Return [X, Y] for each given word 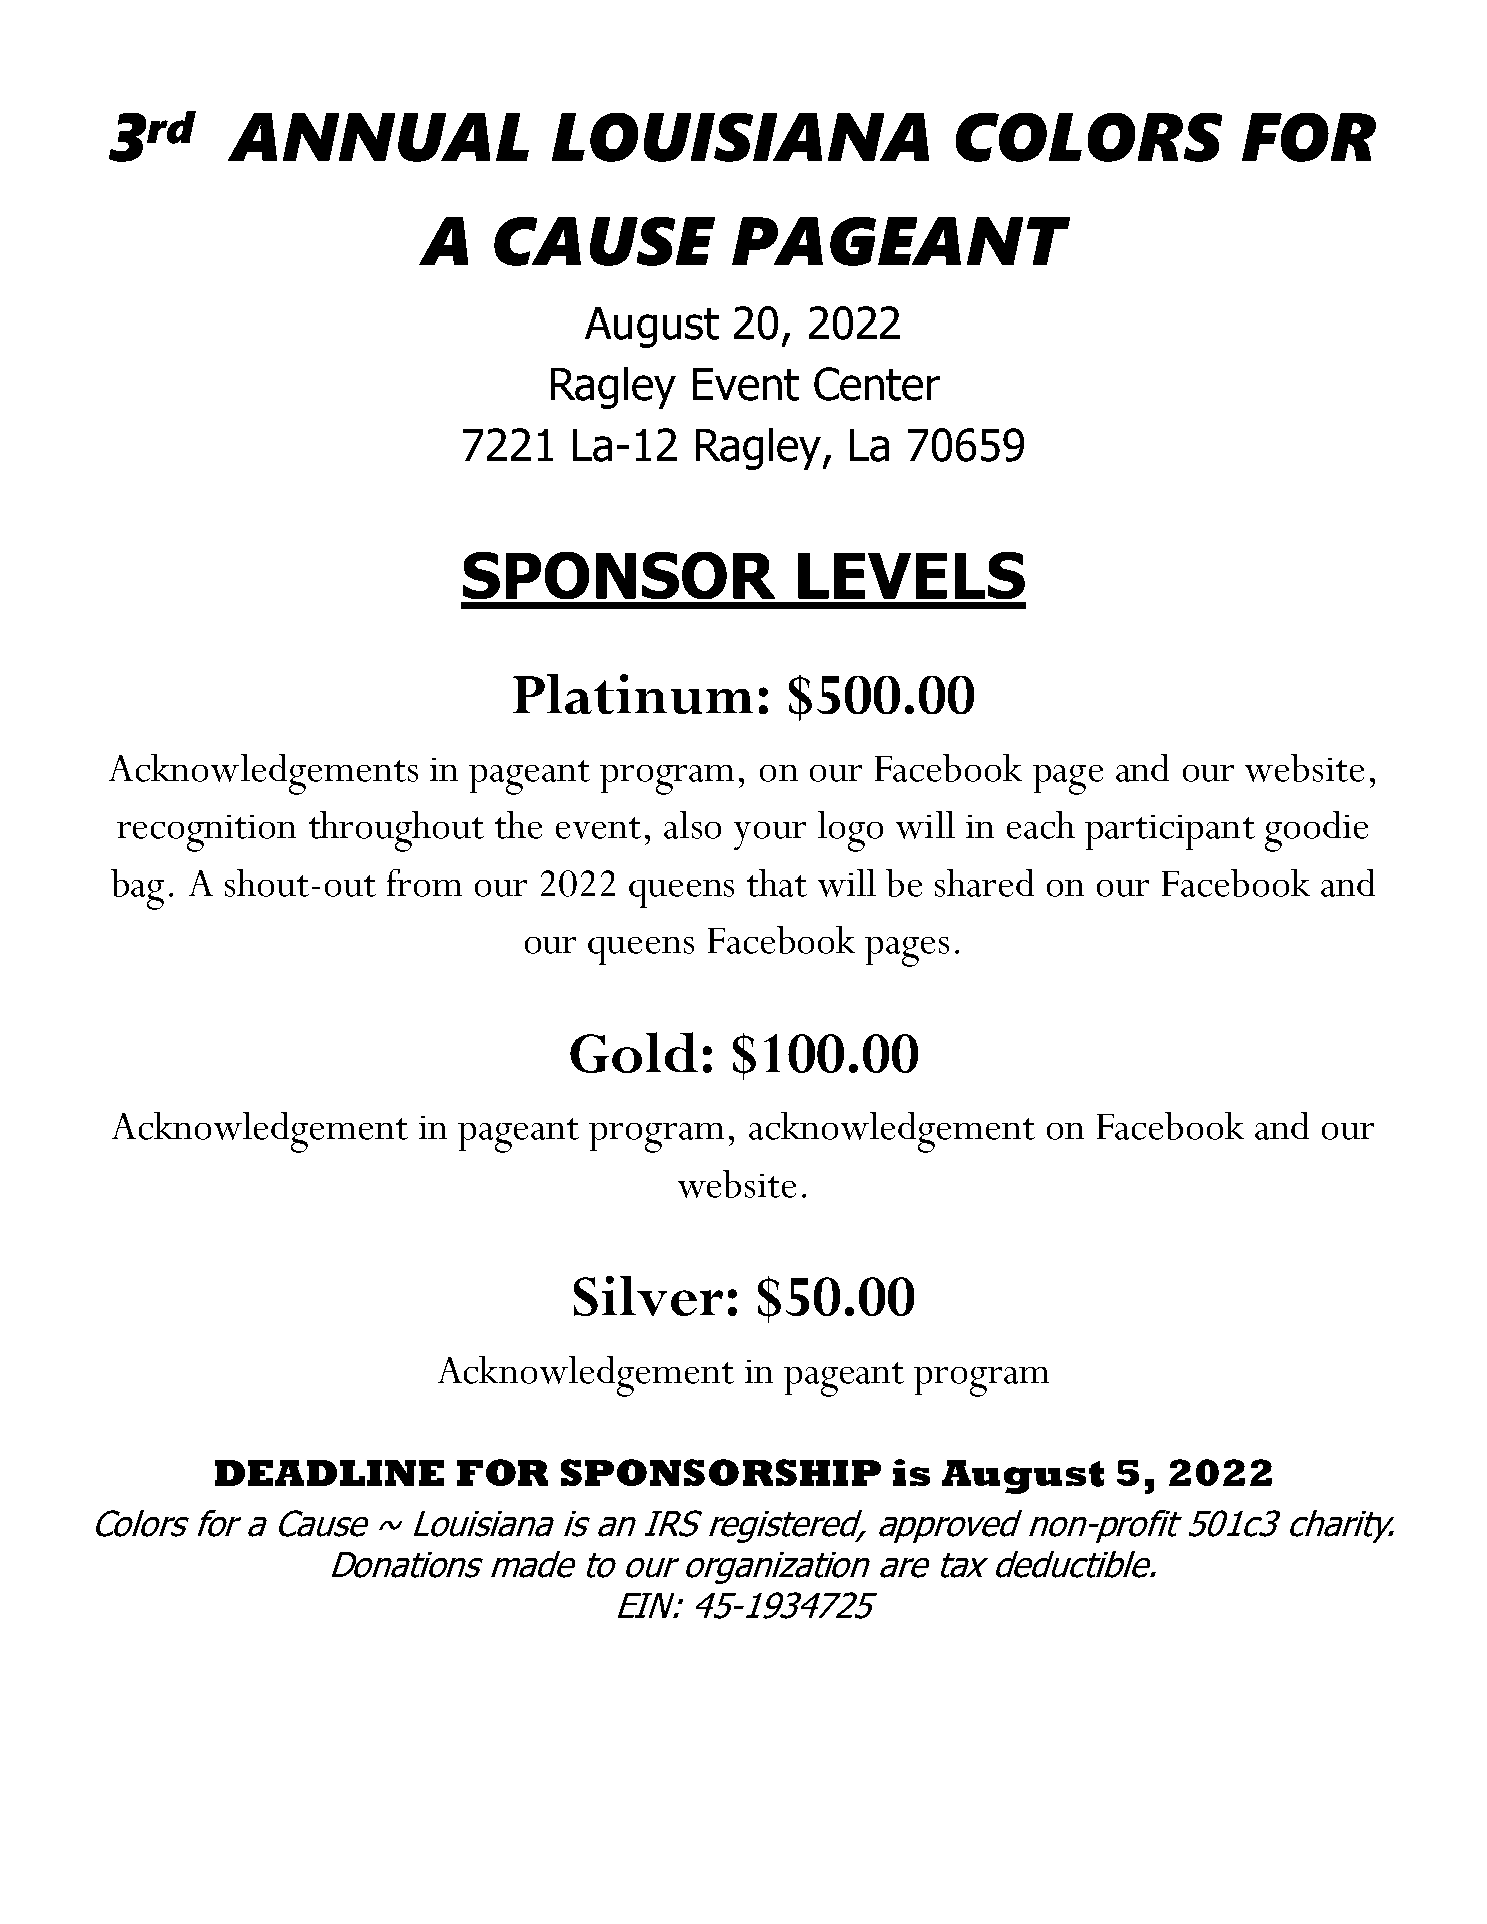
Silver [648, 1296]
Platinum [633, 694]
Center [877, 384]
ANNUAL [378, 137]
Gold [634, 1052]
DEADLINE [329, 1473]
